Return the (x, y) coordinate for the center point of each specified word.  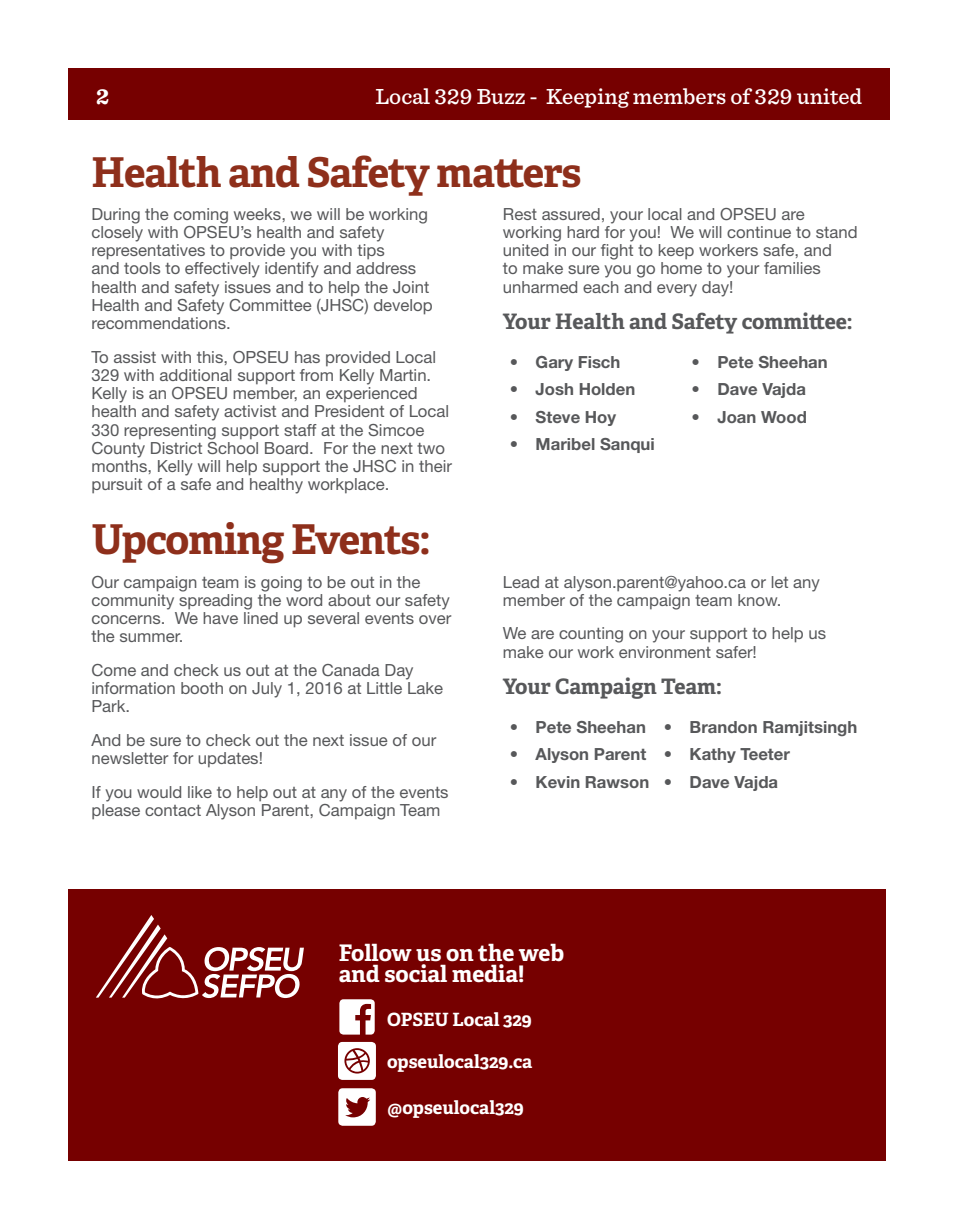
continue (759, 232)
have (220, 618)
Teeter (765, 754)
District (176, 448)
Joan (736, 417)
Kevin (558, 782)
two (431, 448)
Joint (411, 287)
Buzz (501, 96)
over (435, 619)
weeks (258, 214)
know (759, 600)
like (200, 792)
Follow (375, 952)
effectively (222, 270)
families (792, 268)
